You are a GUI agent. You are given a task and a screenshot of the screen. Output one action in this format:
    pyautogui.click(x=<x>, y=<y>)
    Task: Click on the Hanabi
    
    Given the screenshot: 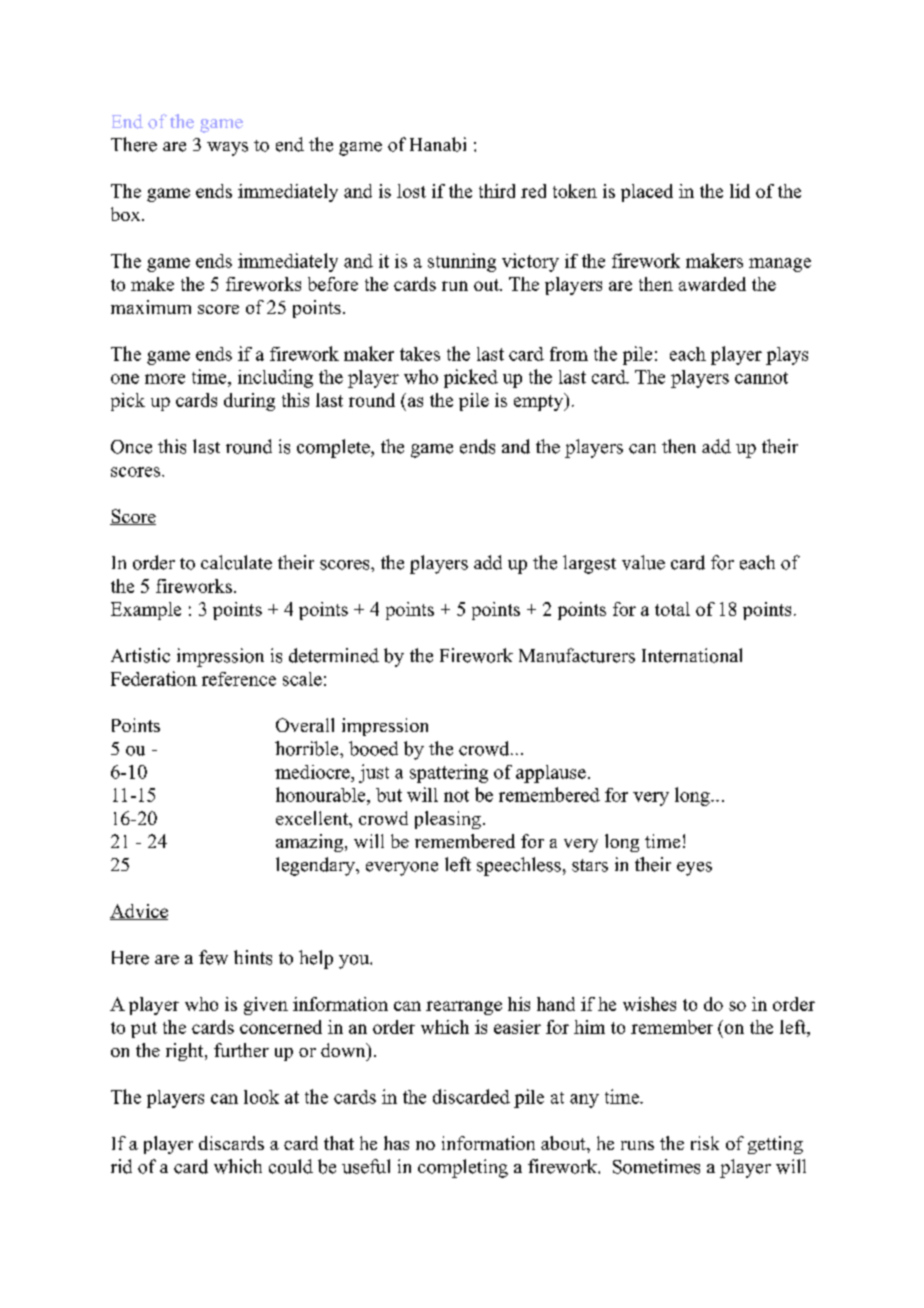 What is the action you would take?
    pyautogui.click(x=438, y=144)
